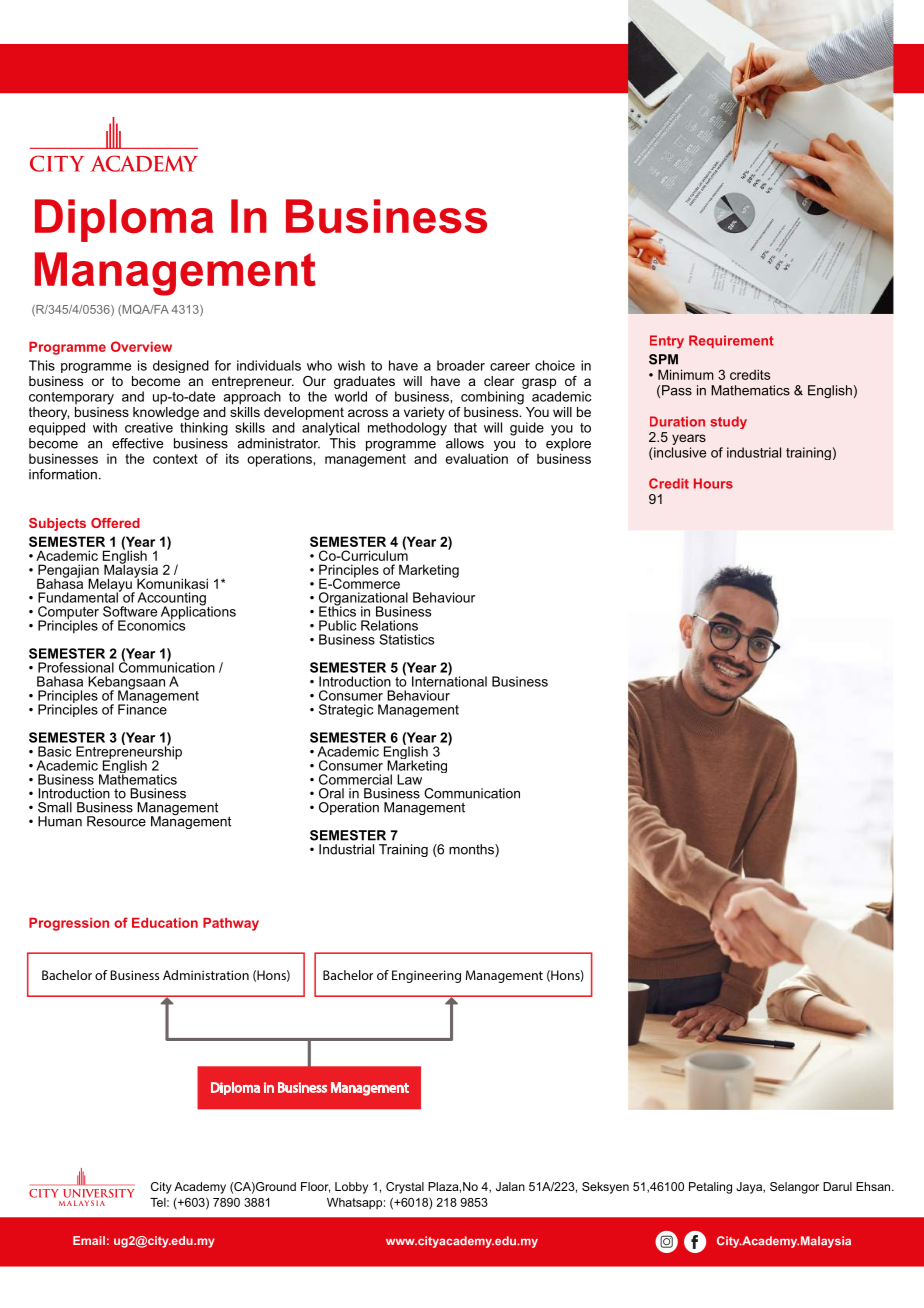 The image size is (924, 1308). I want to click on Petaling, so click(710, 1188).
